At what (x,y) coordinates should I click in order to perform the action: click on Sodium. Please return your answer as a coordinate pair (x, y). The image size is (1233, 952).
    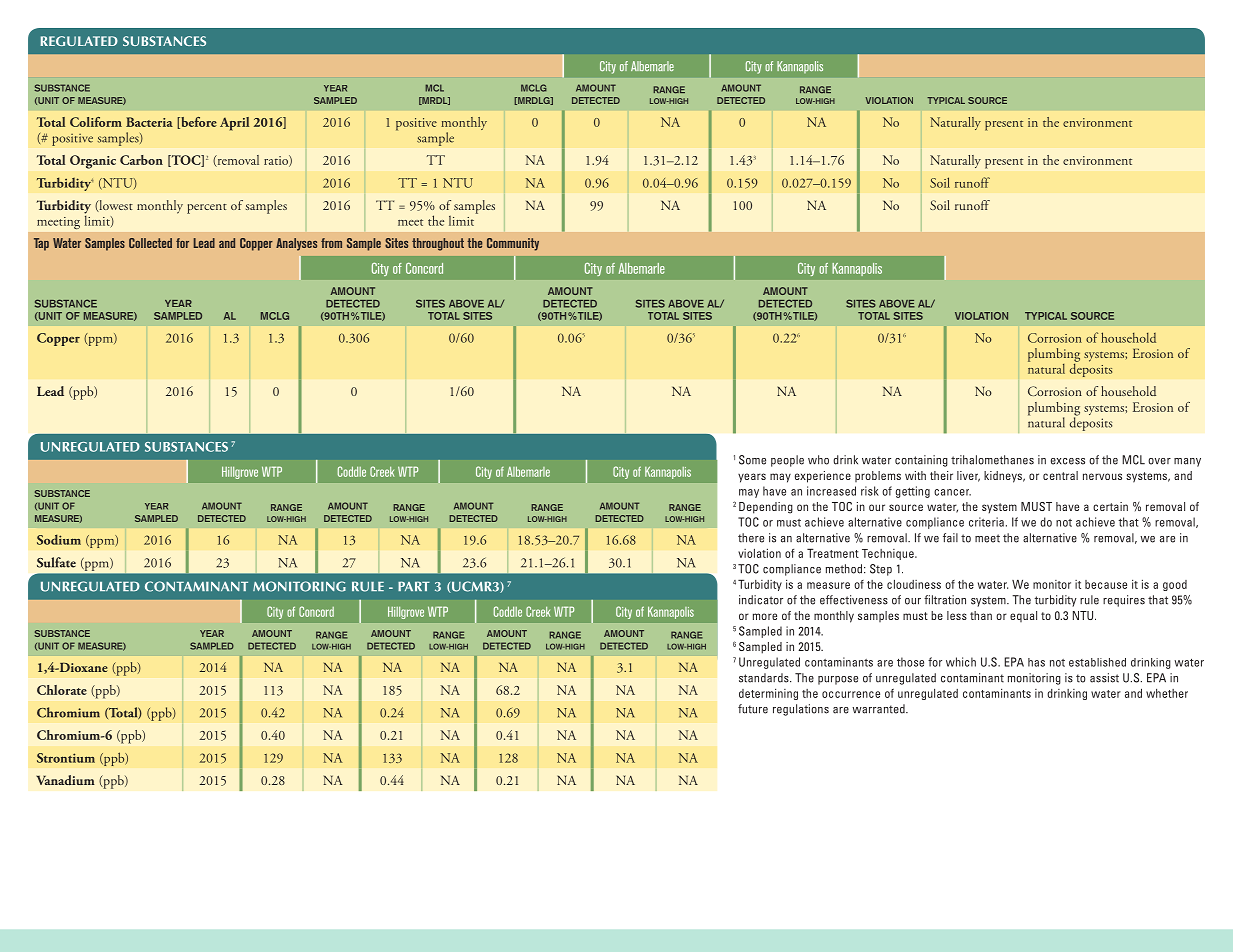
    Looking at the image, I should click on (59, 539).
